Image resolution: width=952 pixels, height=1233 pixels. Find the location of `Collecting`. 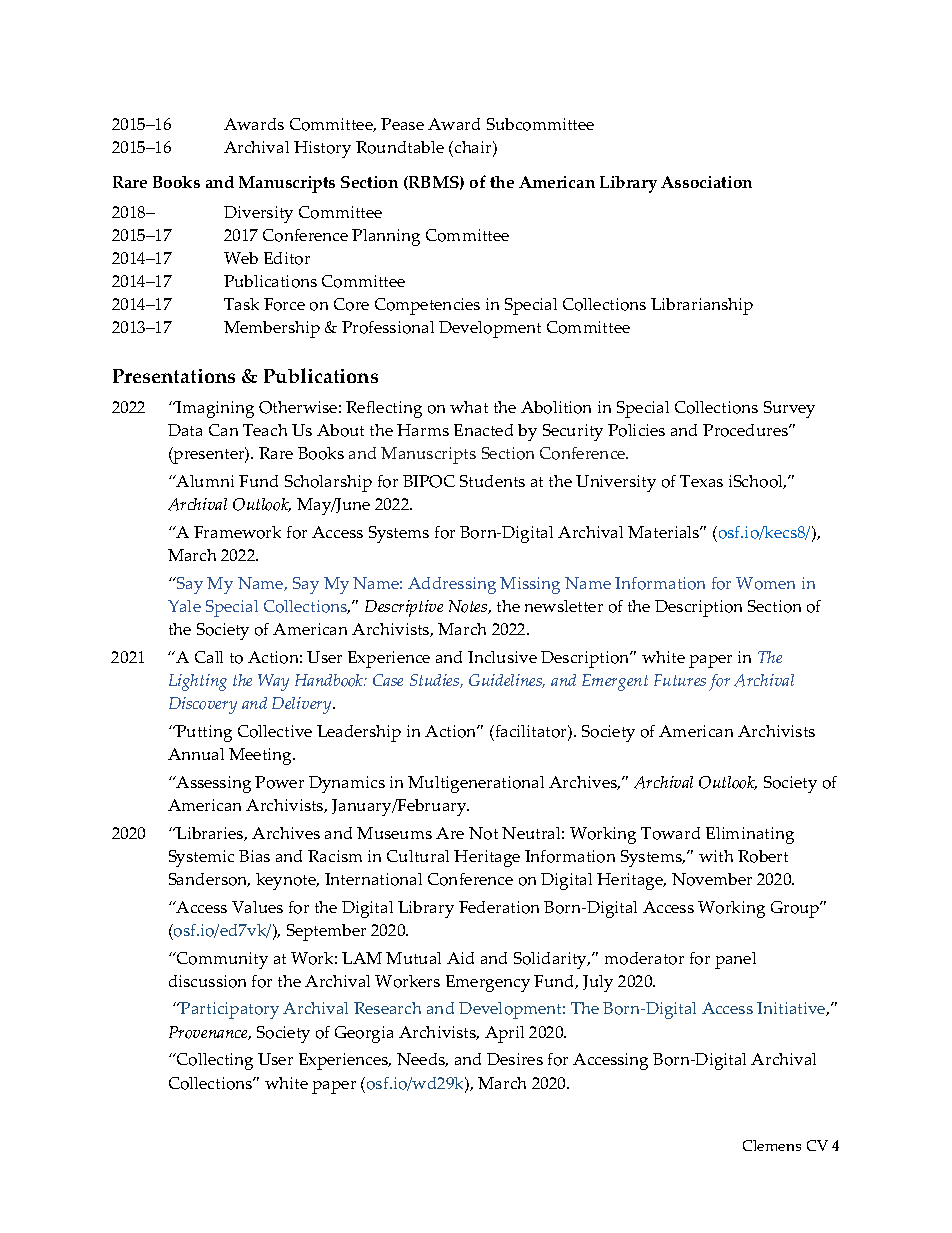

Collecting is located at coordinates (214, 1061).
